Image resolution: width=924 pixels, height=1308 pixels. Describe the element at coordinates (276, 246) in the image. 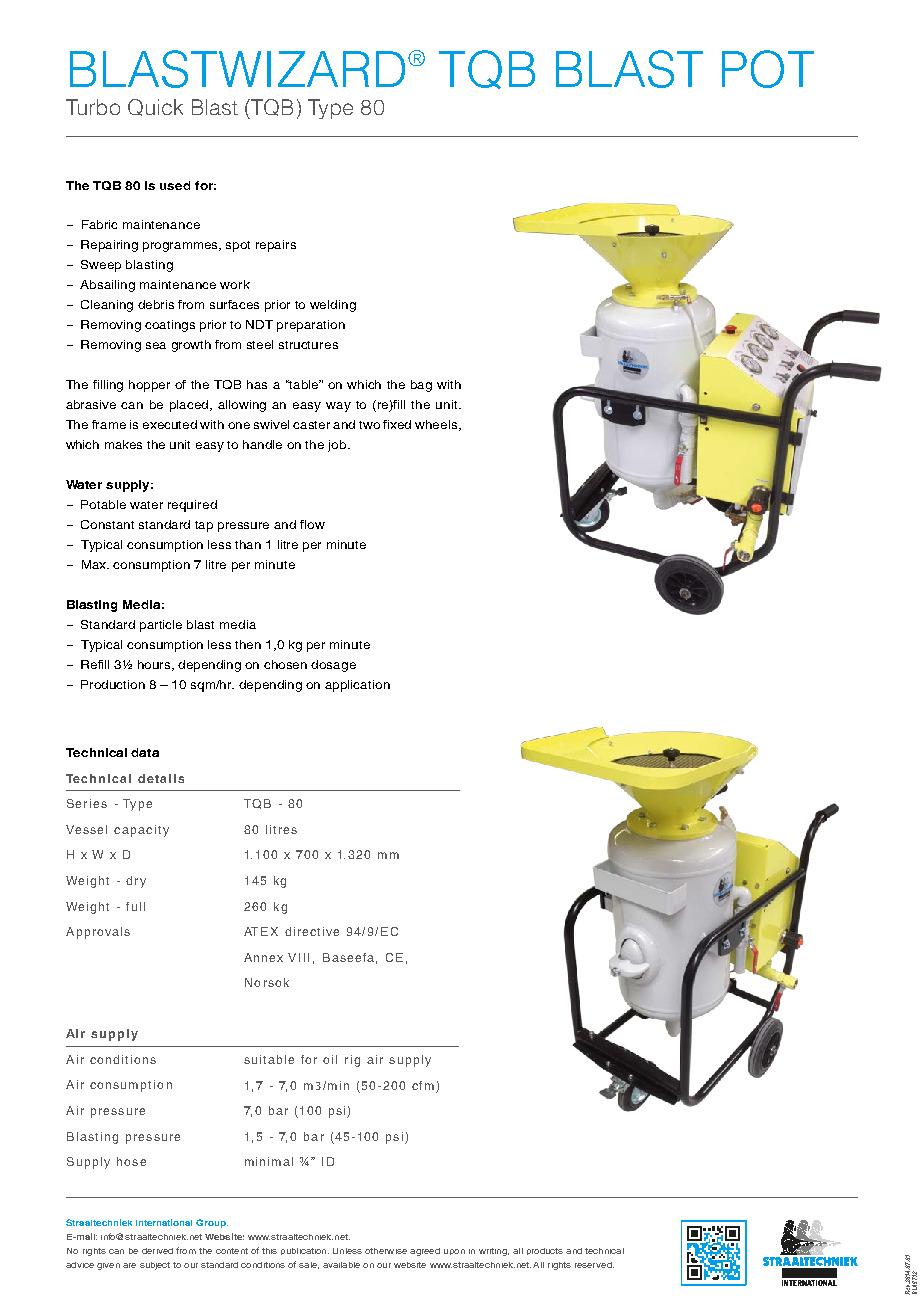

I see `repairs` at that location.
